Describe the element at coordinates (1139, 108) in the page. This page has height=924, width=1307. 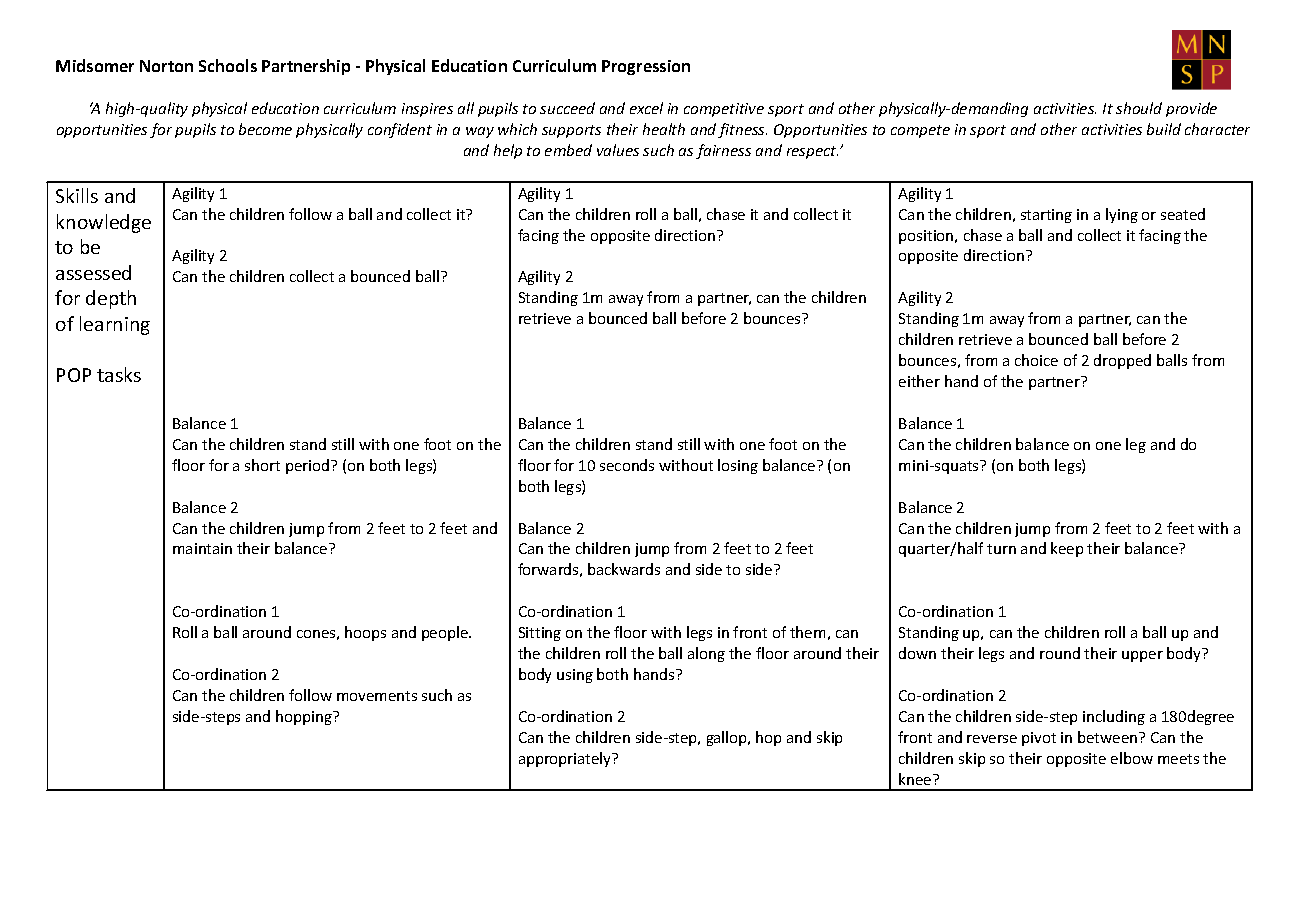
I see `should` at that location.
